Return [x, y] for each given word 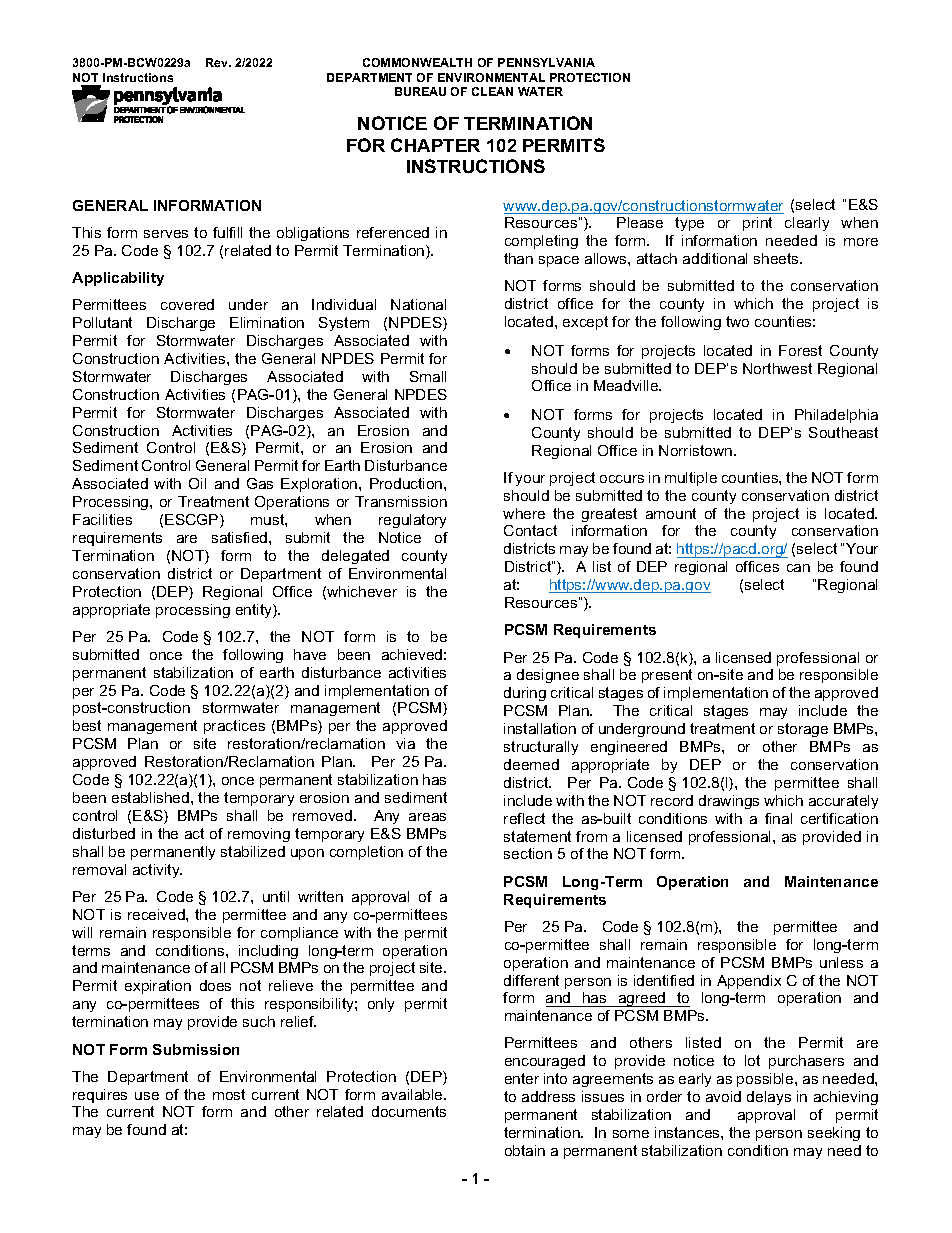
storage [803, 730]
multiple [691, 479]
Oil [197, 483]
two [737, 321]
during [525, 694]
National [418, 304]
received [157, 914]
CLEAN [492, 91]
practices [234, 727]
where [524, 513]
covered [187, 304]
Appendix [749, 982]
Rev [218, 62]
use [147, 1096]
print [757, 224]
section [528, 853]
